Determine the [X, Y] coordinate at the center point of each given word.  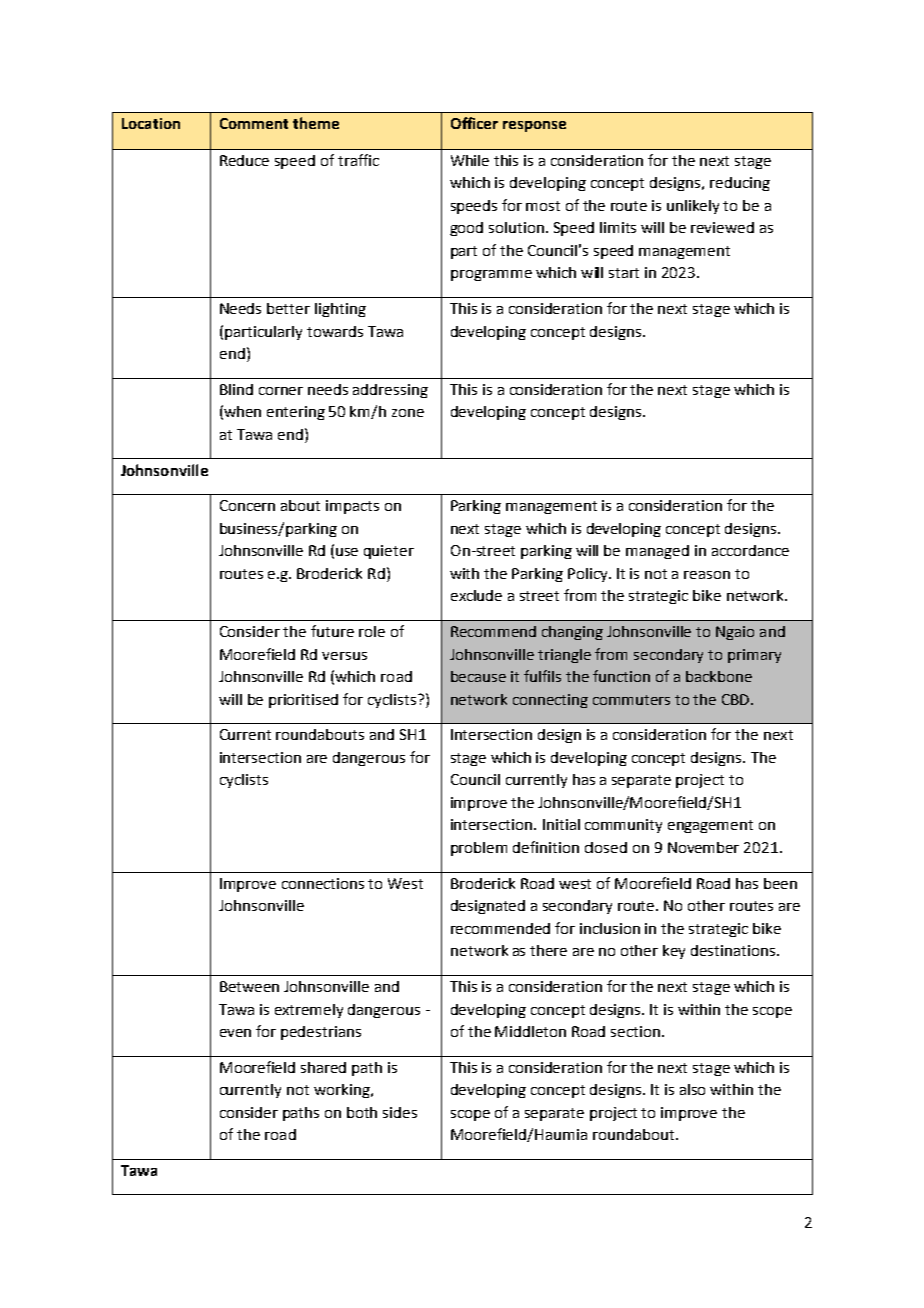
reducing [740, 184]
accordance [750, 550]
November [703, 847]
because [478, 676]
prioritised [303, 701]
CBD [737, 699]
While [470, 160]
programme [491, 275]
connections [323, 883]
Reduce [244, 160]
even [235, 1033]
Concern [247, 505]
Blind [236, 389]
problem [479, 849]
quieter [389, 552]
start [624, 273]
